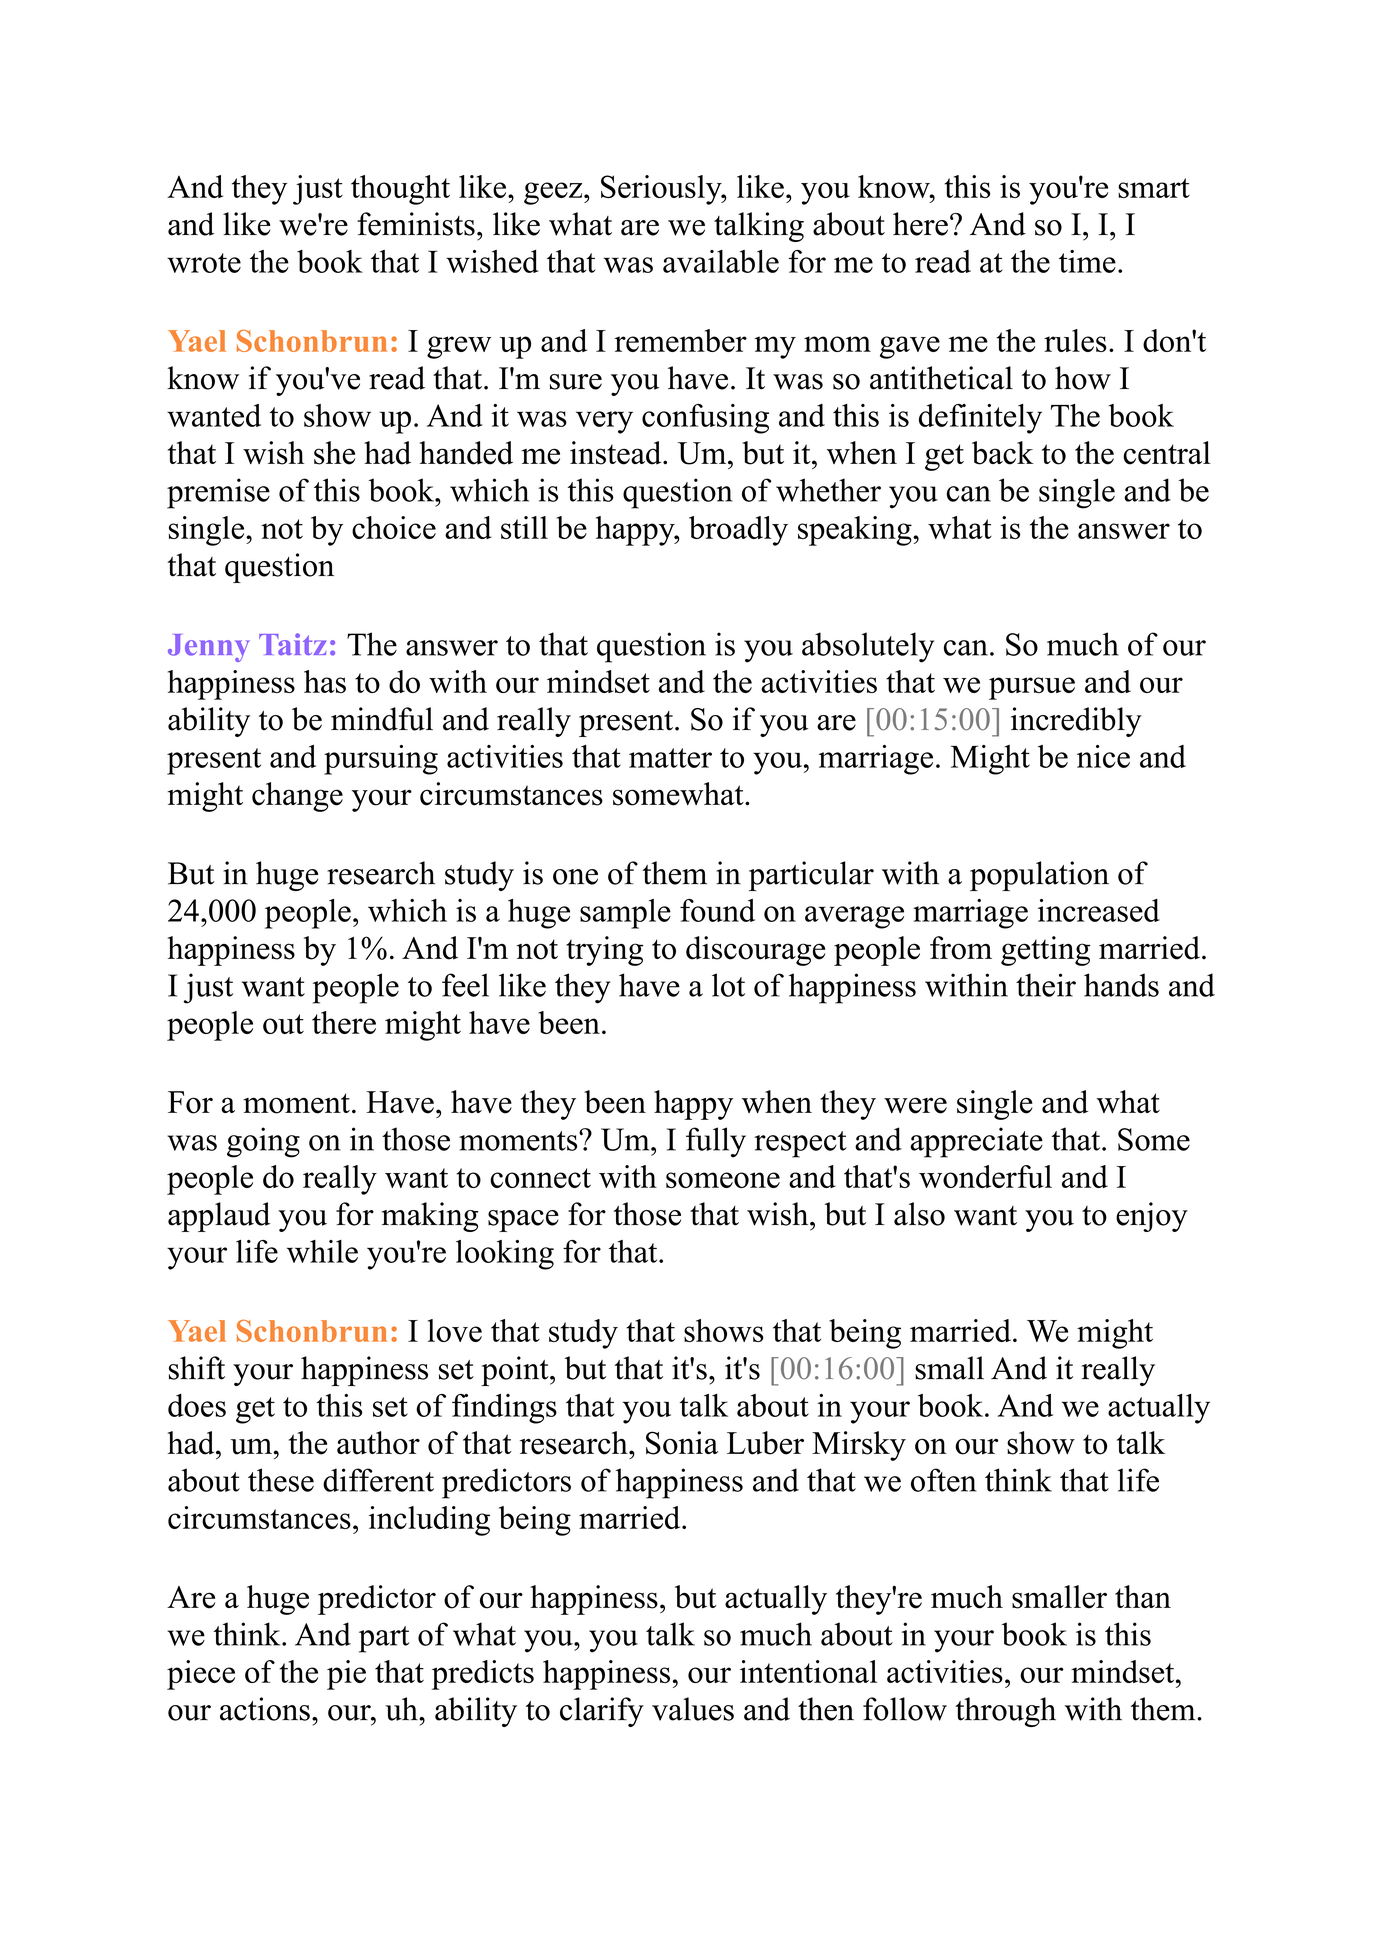 Image resolution: width=1385 pixels, height=1956 pixels. Describe the element at coordinates (1032, 688) in the screenshot. I see `pursue` at that location.
